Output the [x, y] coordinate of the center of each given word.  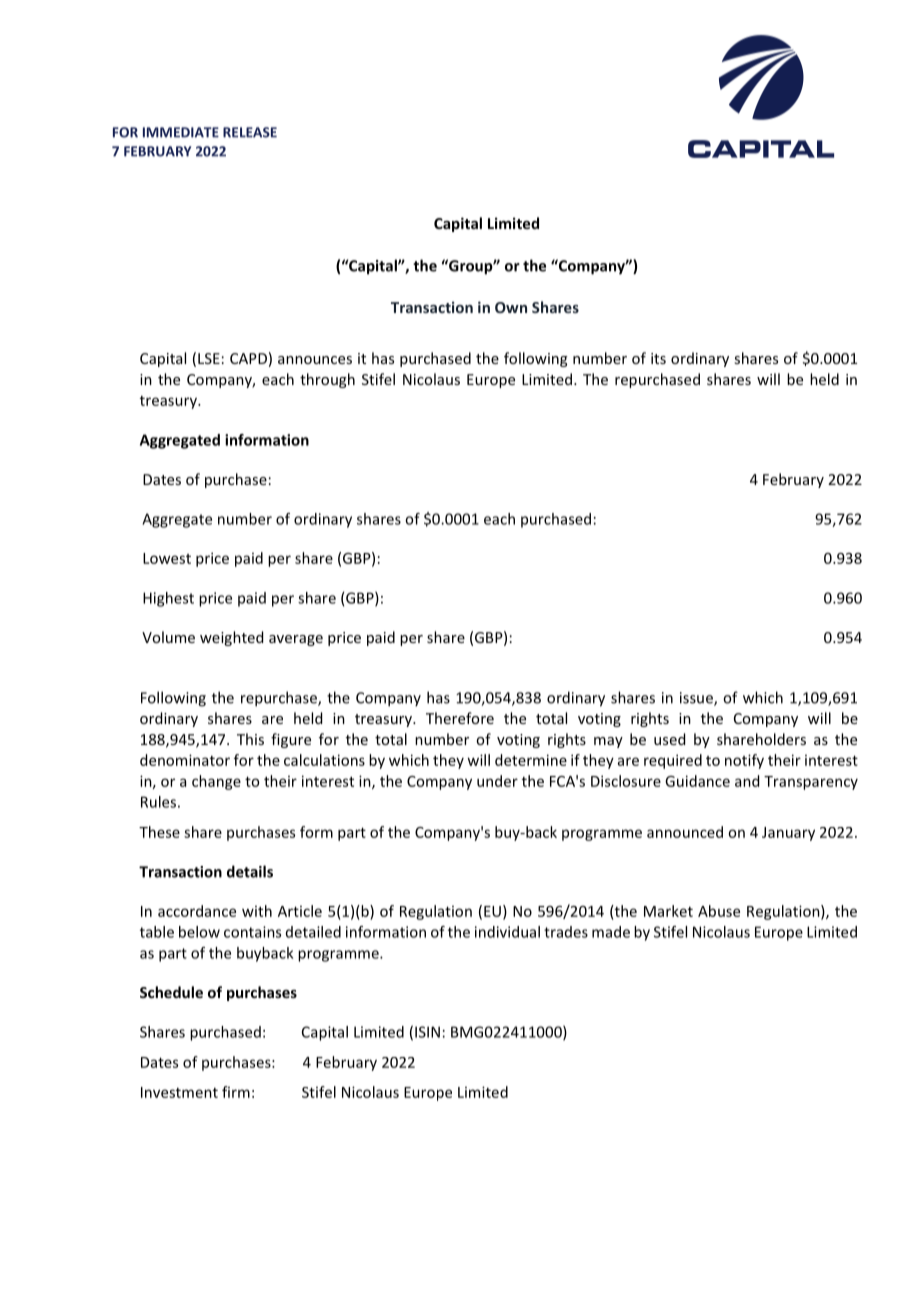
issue [697, 699]
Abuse [719, 911]
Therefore [460, 718]
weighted [231, 638]
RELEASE [250, 132]
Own [511, 307]
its [658, 358]
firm [236, 1092]
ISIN [427, 1032]
